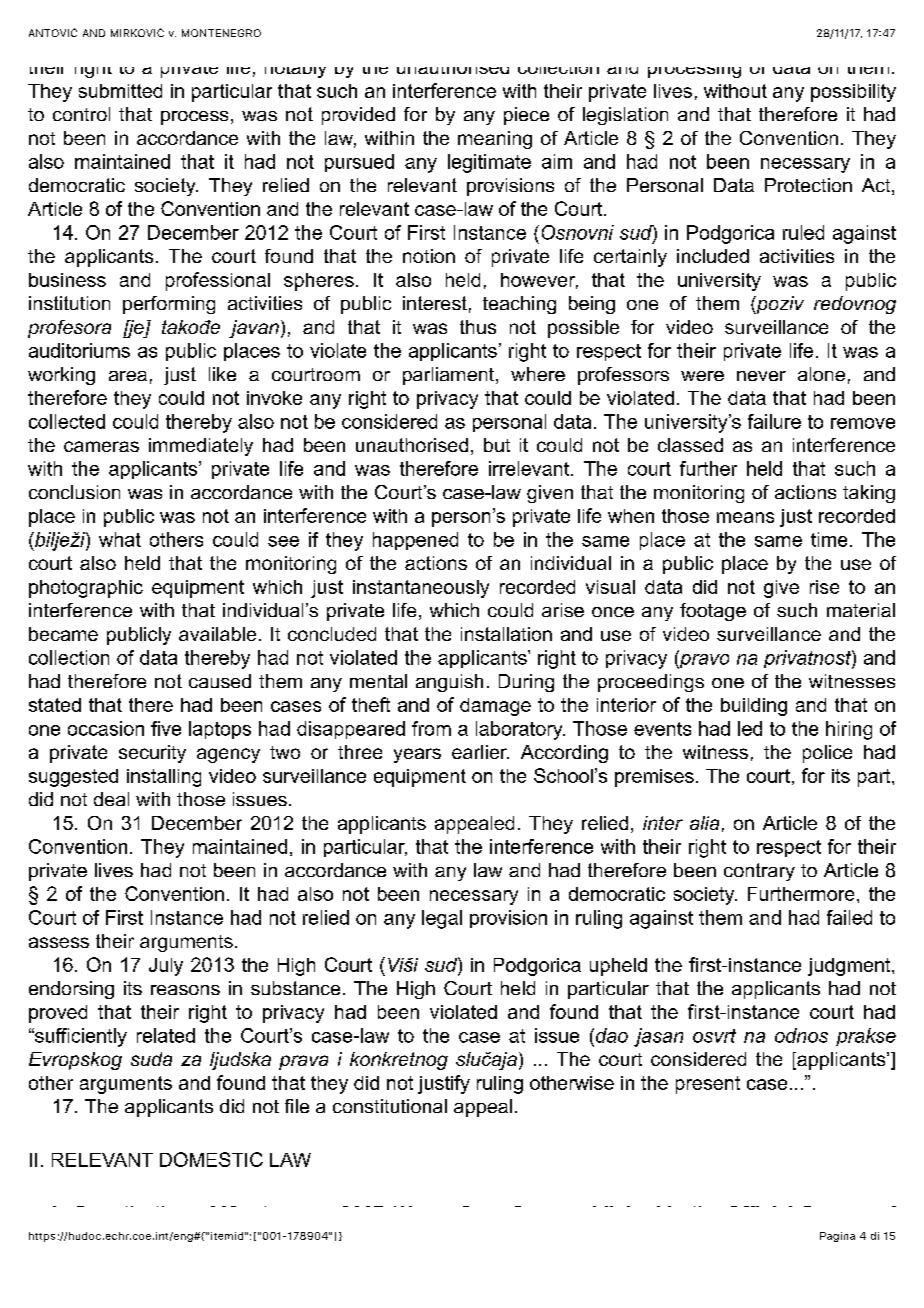 The width and height of the screenshot is (924, 1308). What do you see at coordinates (297, 1106) in the screenshot?
I see `file` at bounding box center [297, 1106].
